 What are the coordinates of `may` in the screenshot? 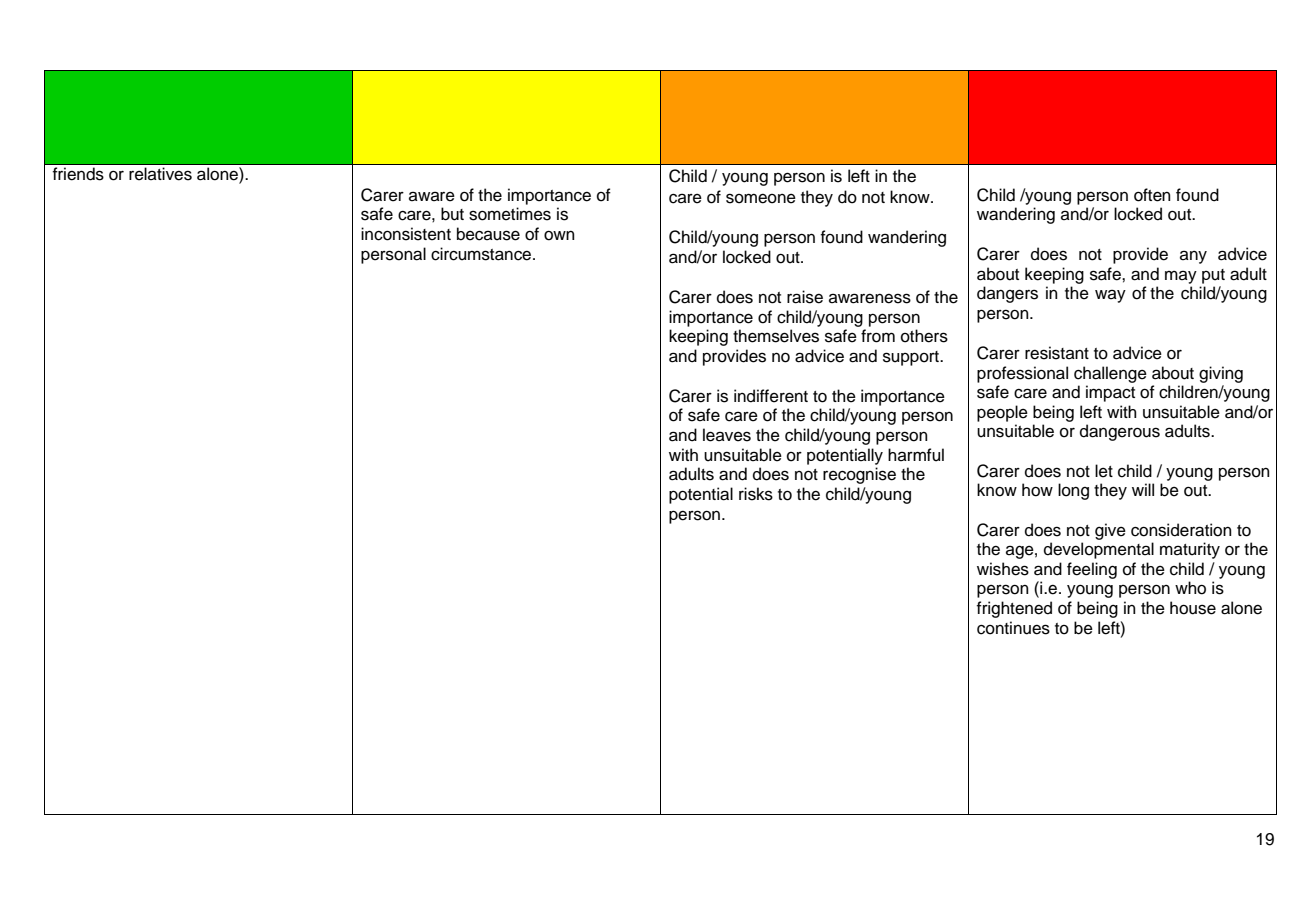 It's located at (1181, 277).
